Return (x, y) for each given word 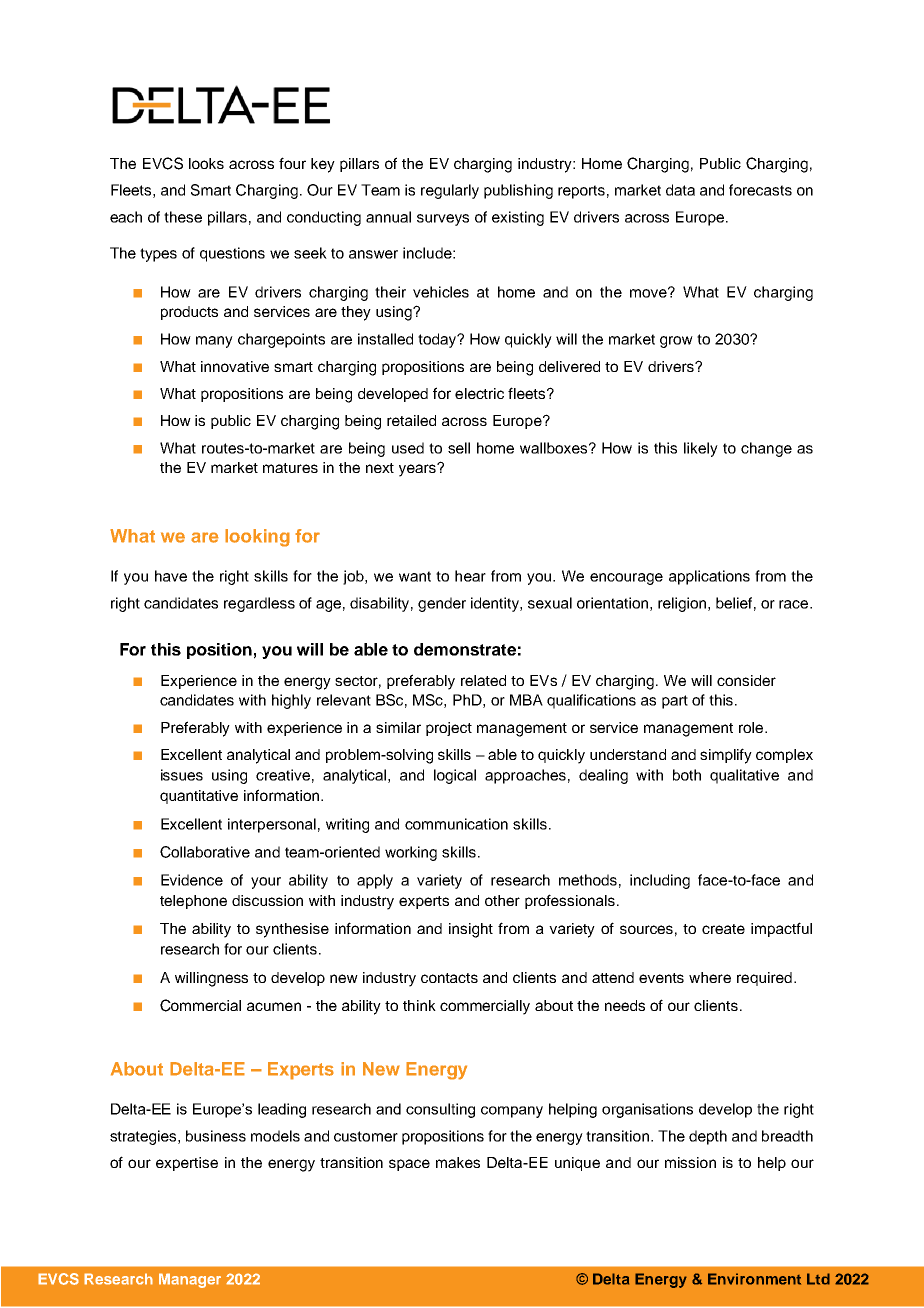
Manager (190, 1280)
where (710, 977)
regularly (450, 191)
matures (290, 468)
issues (182, 775)
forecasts (760, 190)
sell (459, 448)
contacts (449, 978)
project (449, 729)
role (752, 727)
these (183, 217)
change (766, 449)
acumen (274, 1006)
